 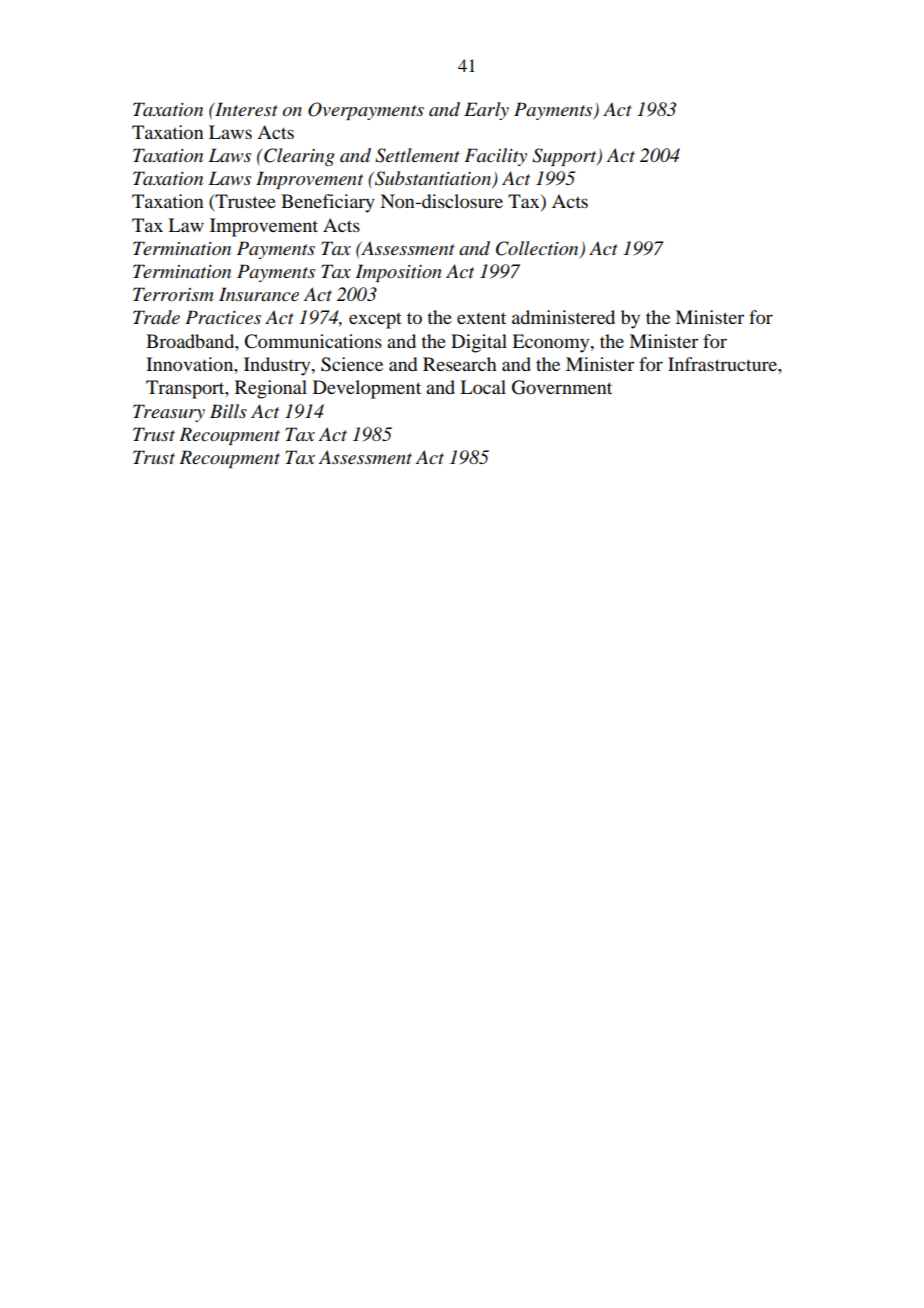 What do you see at coordinates (417, 155) in the screenshot?
I see `Settlement` at bounding box center [417, 155].
